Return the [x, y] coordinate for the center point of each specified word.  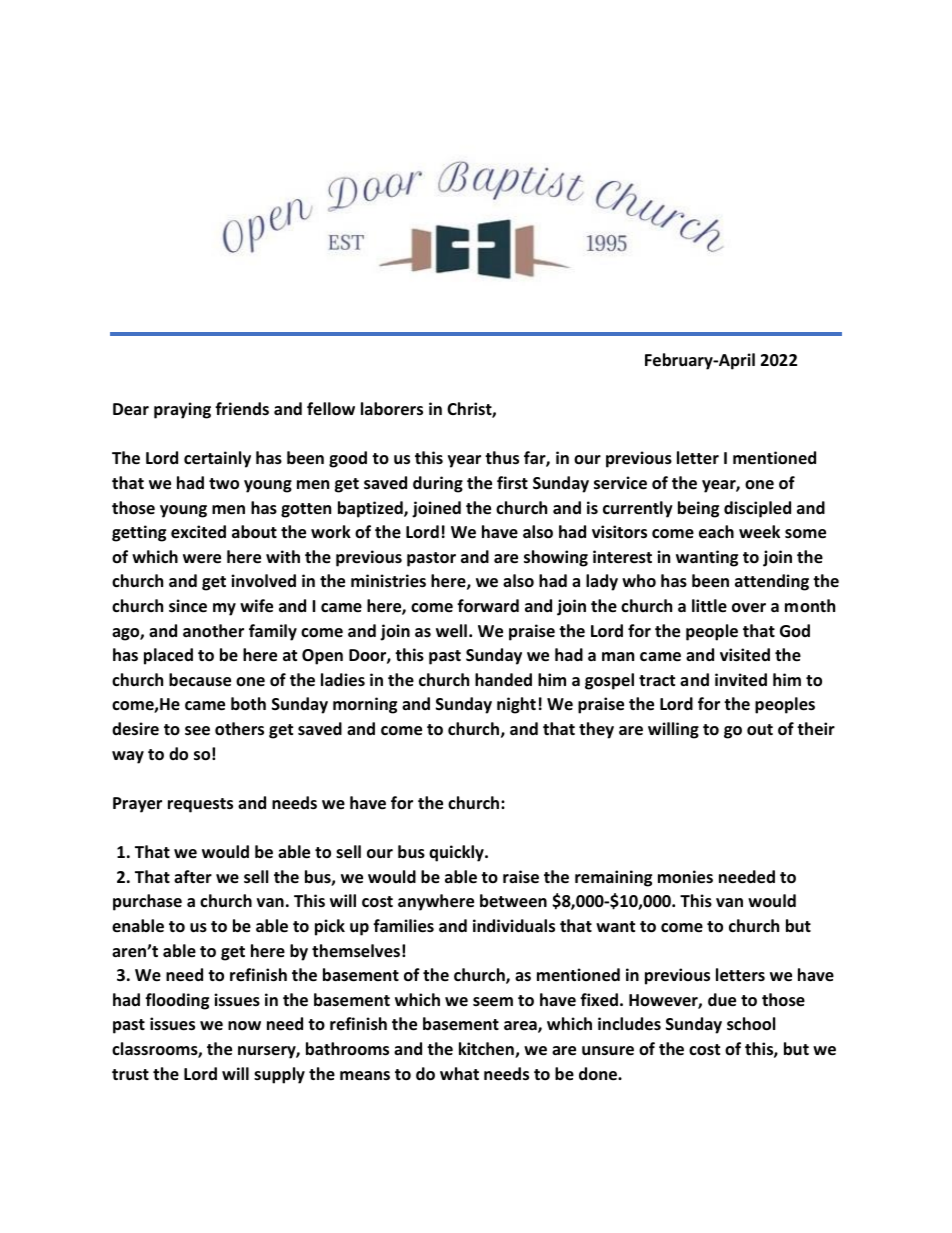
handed [503, 680]
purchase [147, 902]
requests [200, 805]
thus [502, 458]
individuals [514, 926]
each [716, 532]
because [200, 680]
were [202, 559]
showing [556, 558]
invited [741, 680]
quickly [457, 853]
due [722, 1000]
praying [182, 410]
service [620, 483]
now [244, 1026]
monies [685, 877]
